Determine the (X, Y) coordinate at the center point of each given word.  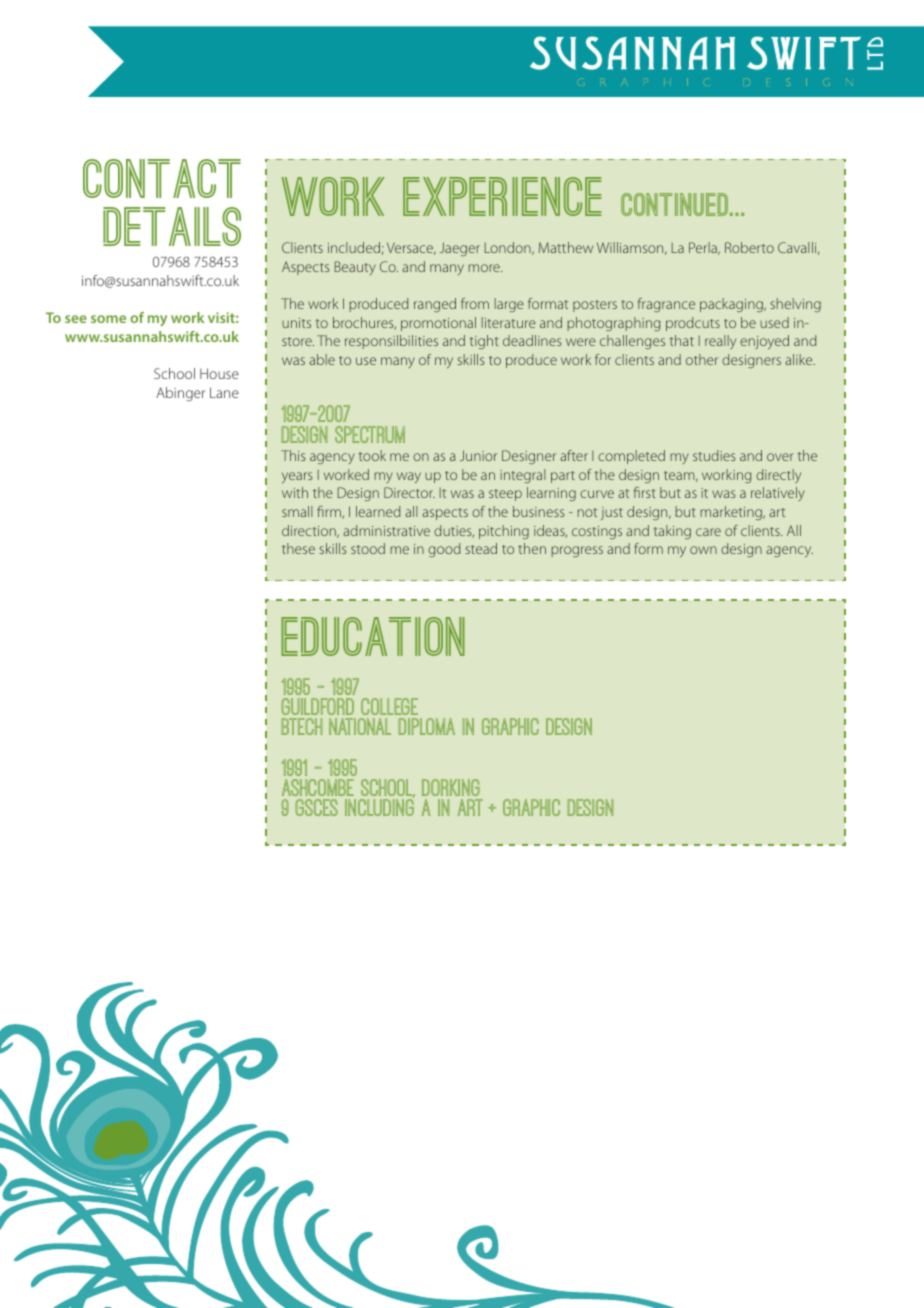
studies (714, 455)
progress (577, 551)
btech (301, 726)
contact (162, 178)
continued (676, 204)
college (389, 706)
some (108, 319)
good (444, 550)
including (379, 806)
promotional (438, 324)
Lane (224, 392)
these (298, 548)
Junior (478, 455)
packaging (732, 305)
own (703, 550)
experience (502, 196)
